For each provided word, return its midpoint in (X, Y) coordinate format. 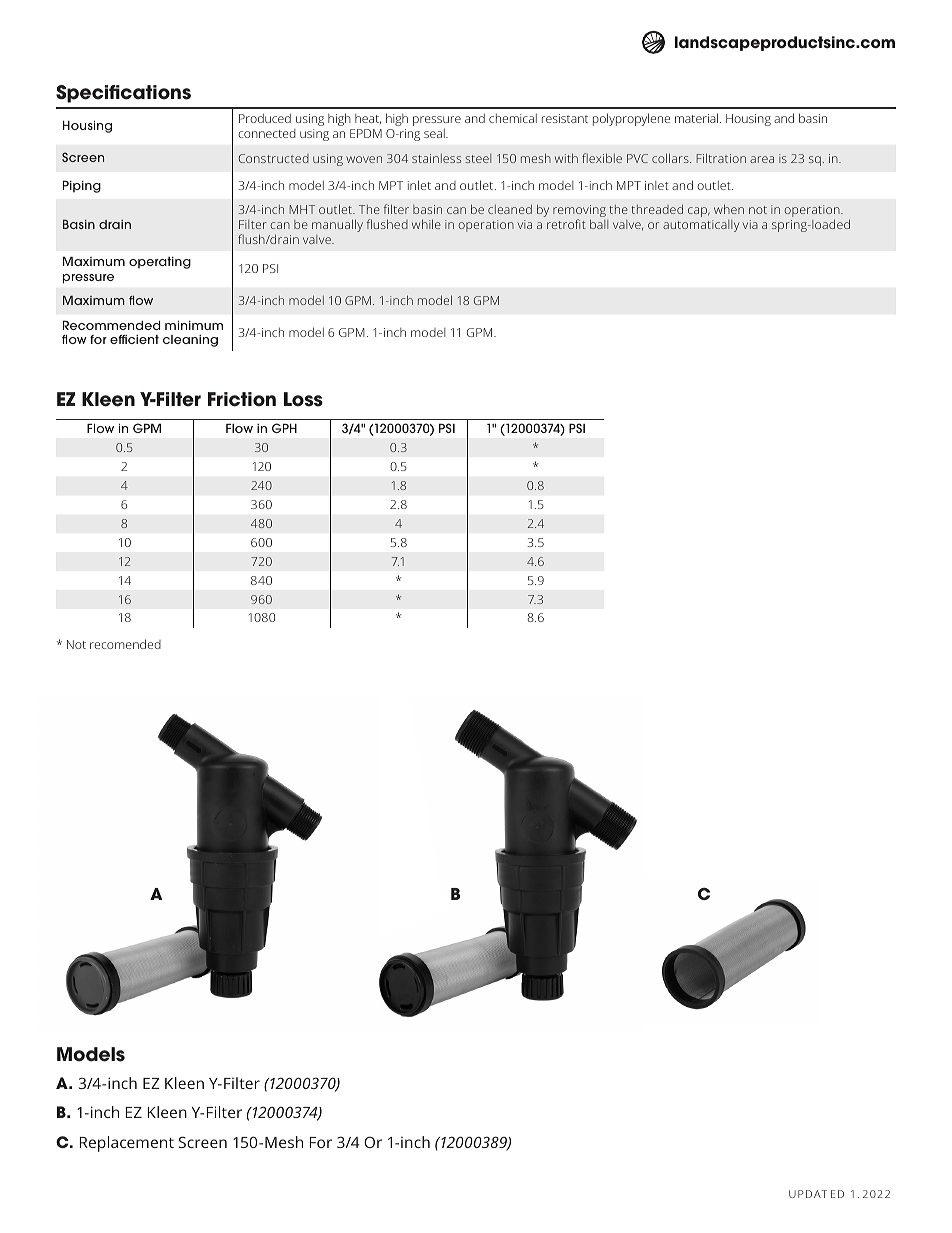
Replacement (126, 1144)
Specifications (123, 94)
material (698, 118)
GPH (284, 428)
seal (435, 133)
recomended (125, 644)
